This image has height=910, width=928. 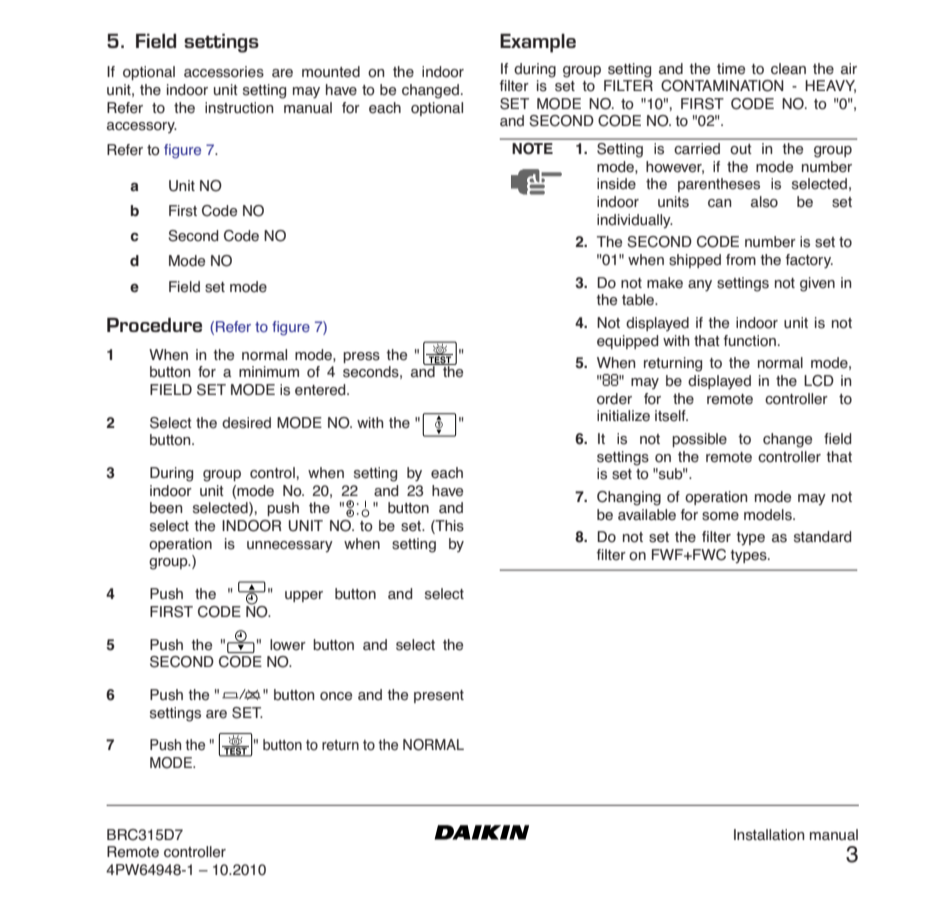 I want to click on possible, so click(x=699, y=440).
